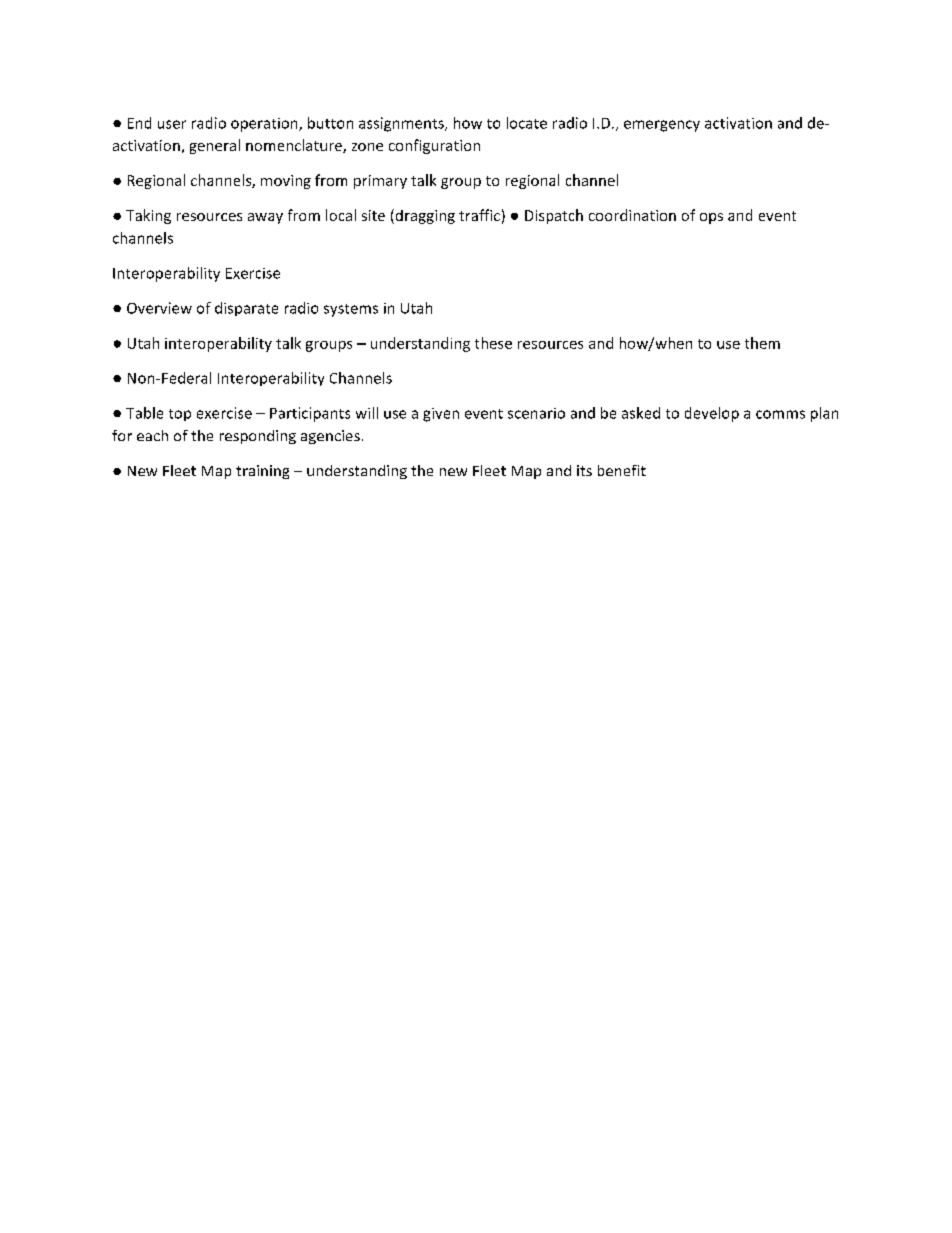 The height and width of the image is (1233, 952). I want to click on configuration, so click(434, 146).
